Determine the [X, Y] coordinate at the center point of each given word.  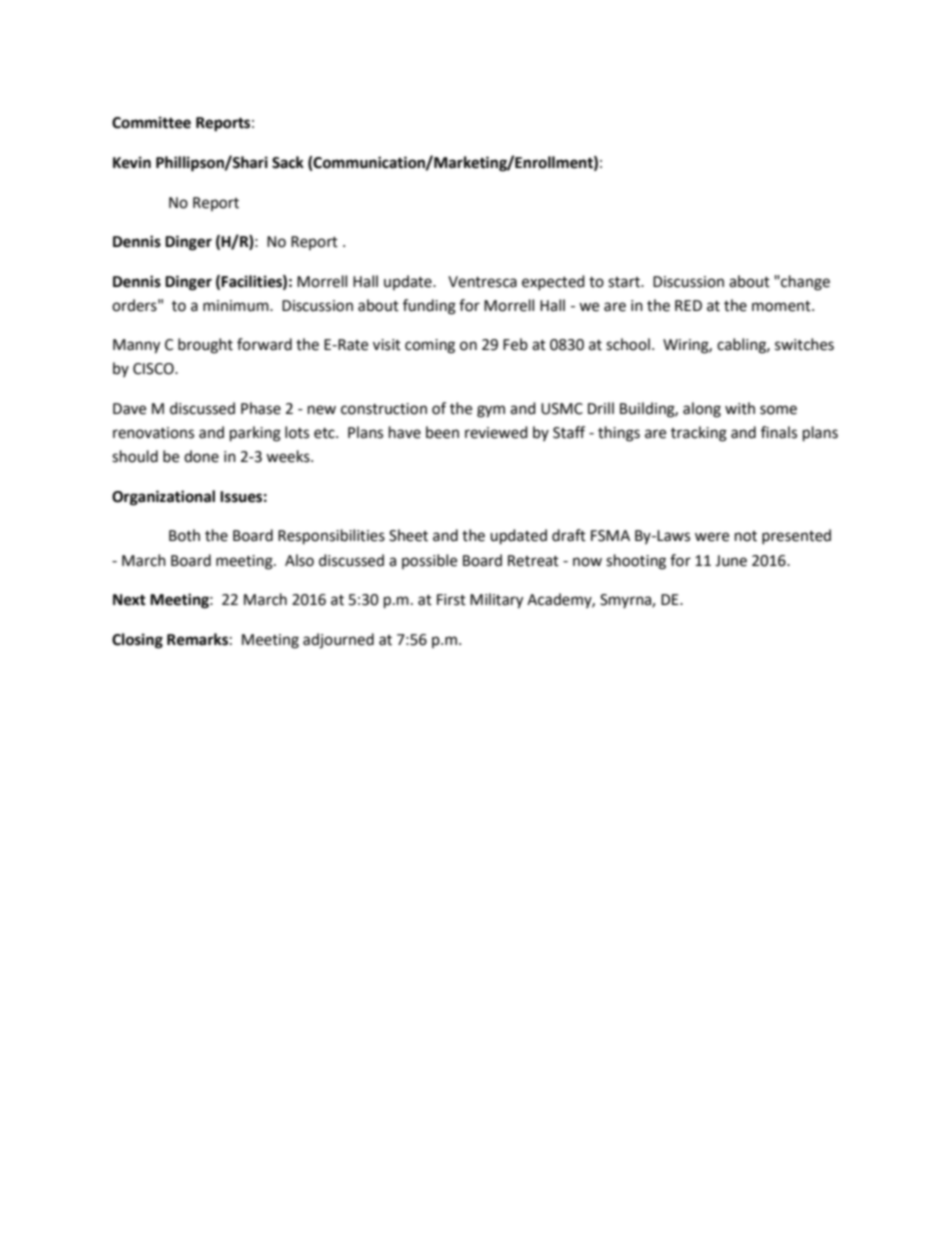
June [731, 561]
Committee [151, 122]
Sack [288, 162]
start [625, 282]
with [740, 408]
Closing [137, 641]
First [451, 600]
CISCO [154, 369]
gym [491, 411]
